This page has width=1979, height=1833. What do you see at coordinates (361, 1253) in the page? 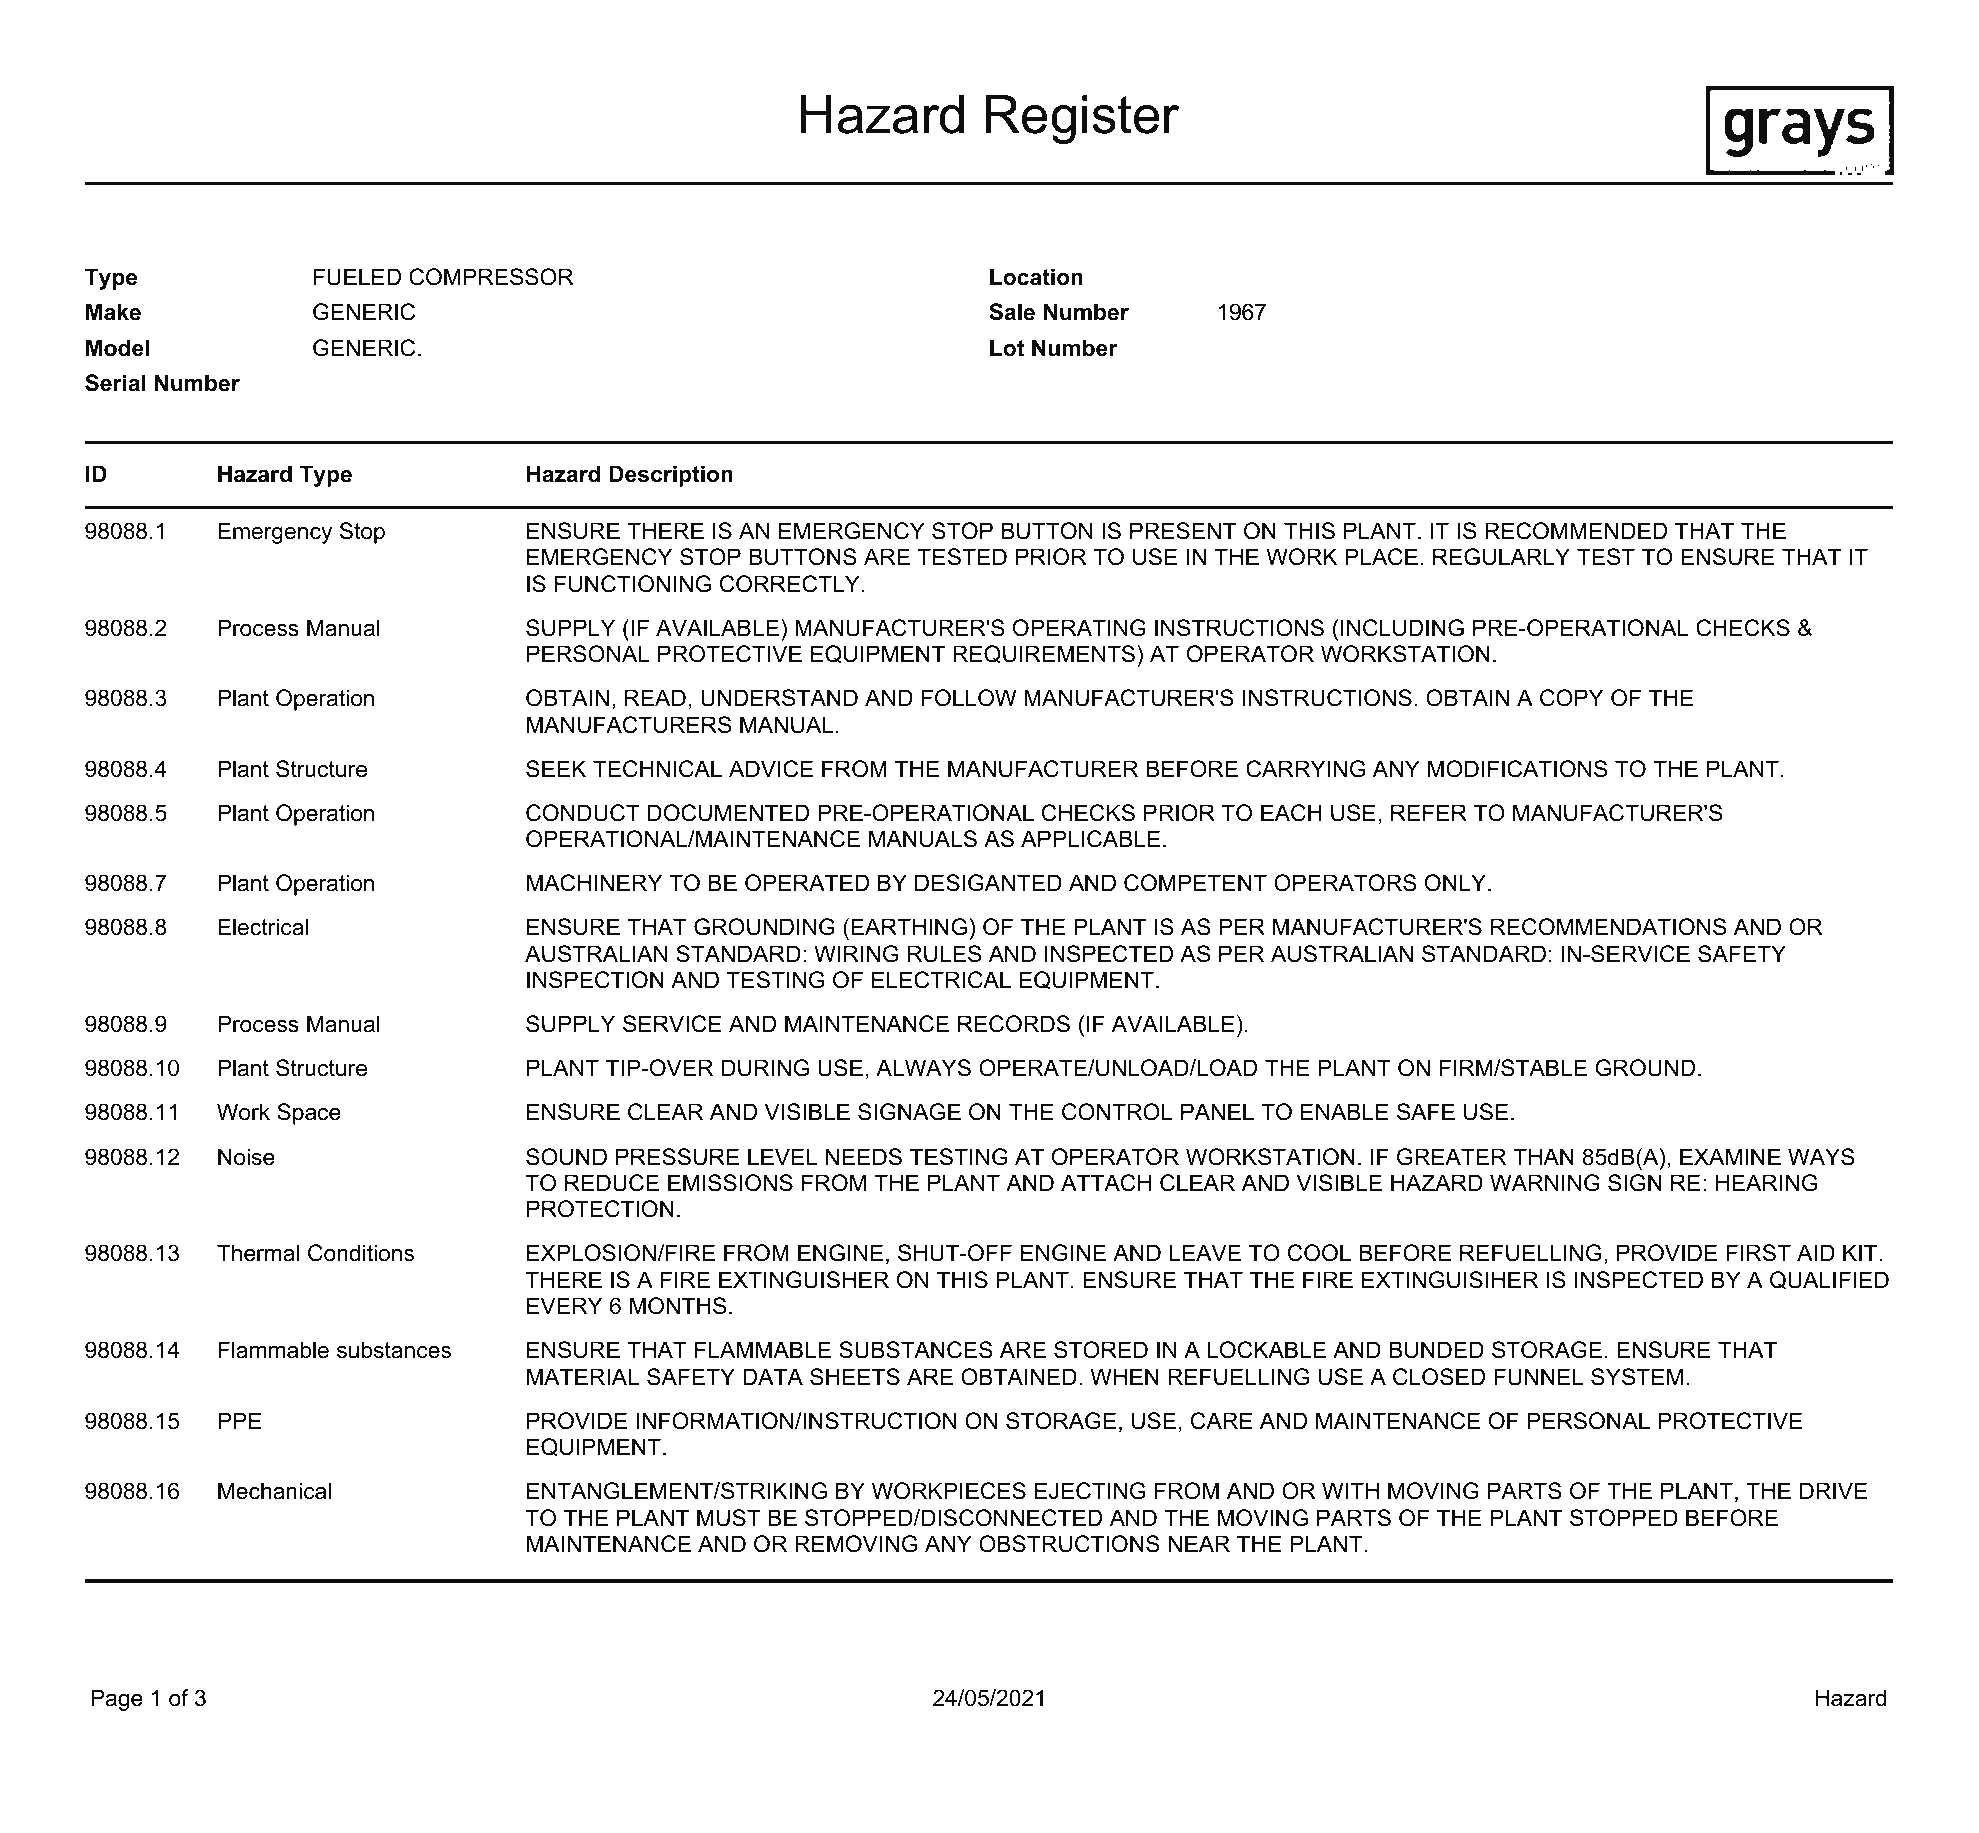
I see `Conditions` at bounding box center [361, 1253].
